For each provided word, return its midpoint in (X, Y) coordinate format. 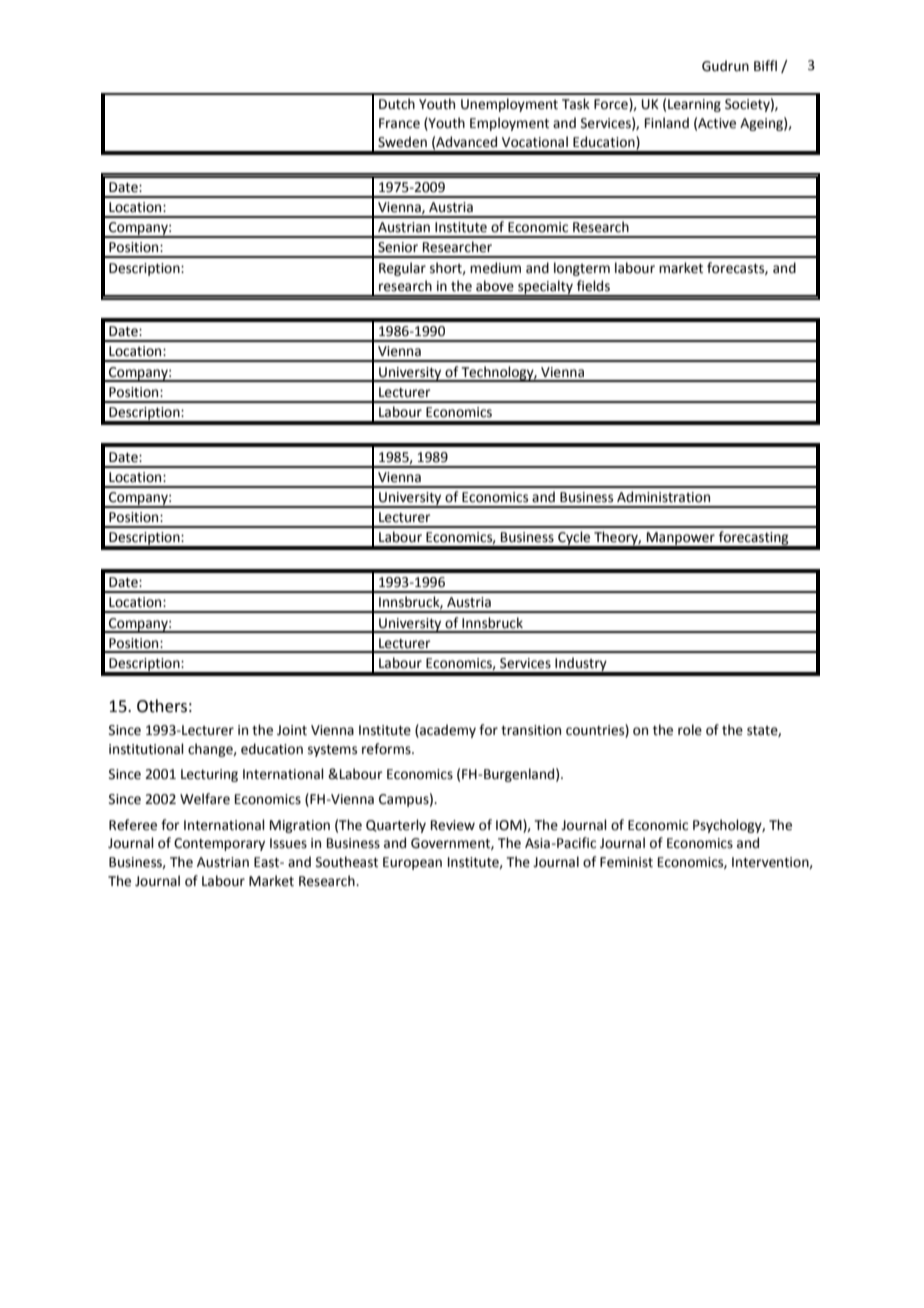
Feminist (626, 862)
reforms (387, 749)
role (690, 730)
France (399, 123)
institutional (146, 749)
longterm (582, 269)
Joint (292, 730)
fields (593, 286)
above (495, 286)
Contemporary (219, 844)
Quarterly (396, 826)
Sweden (402, 142)
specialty (545, 288)
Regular (402, 269)
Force (612, 105)
